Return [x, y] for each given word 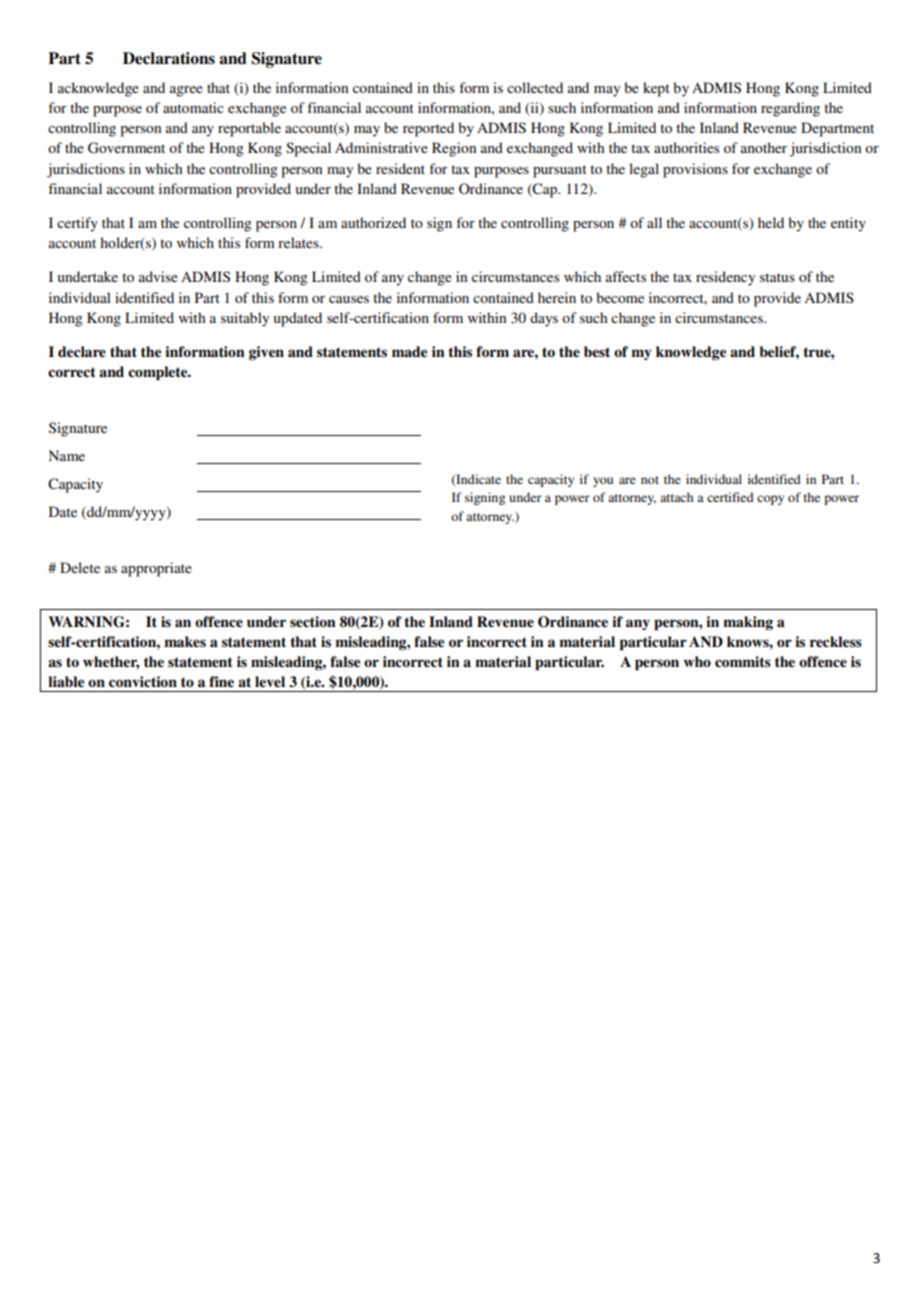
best [597, 351]
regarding [790, 109]
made [409, 352]
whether [111, 662]
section [312, 621]
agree [186, 91]
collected [535, 87]
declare [82, 352]
